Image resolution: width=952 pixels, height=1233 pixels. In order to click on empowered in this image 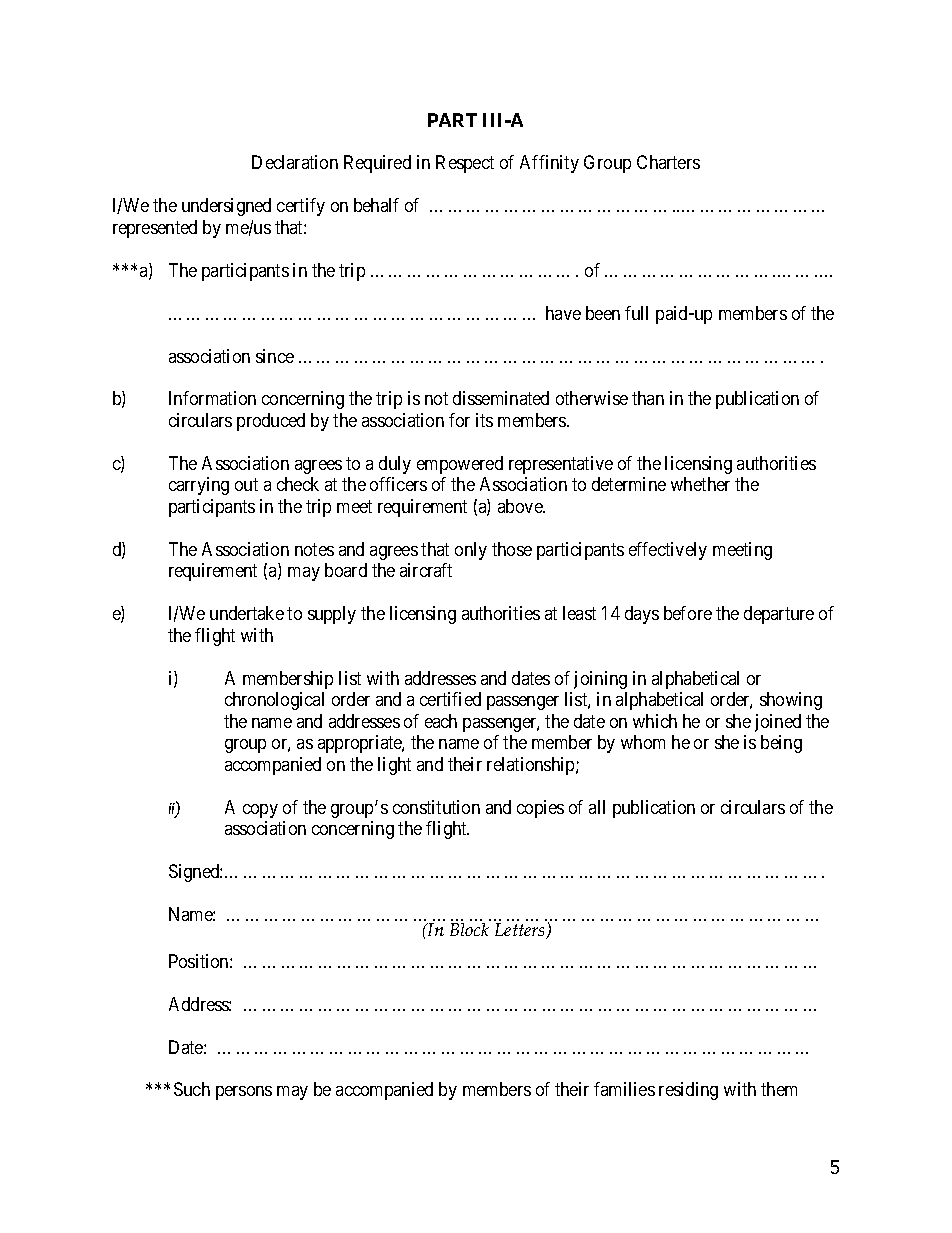, I will do `click(460, 465)`.
